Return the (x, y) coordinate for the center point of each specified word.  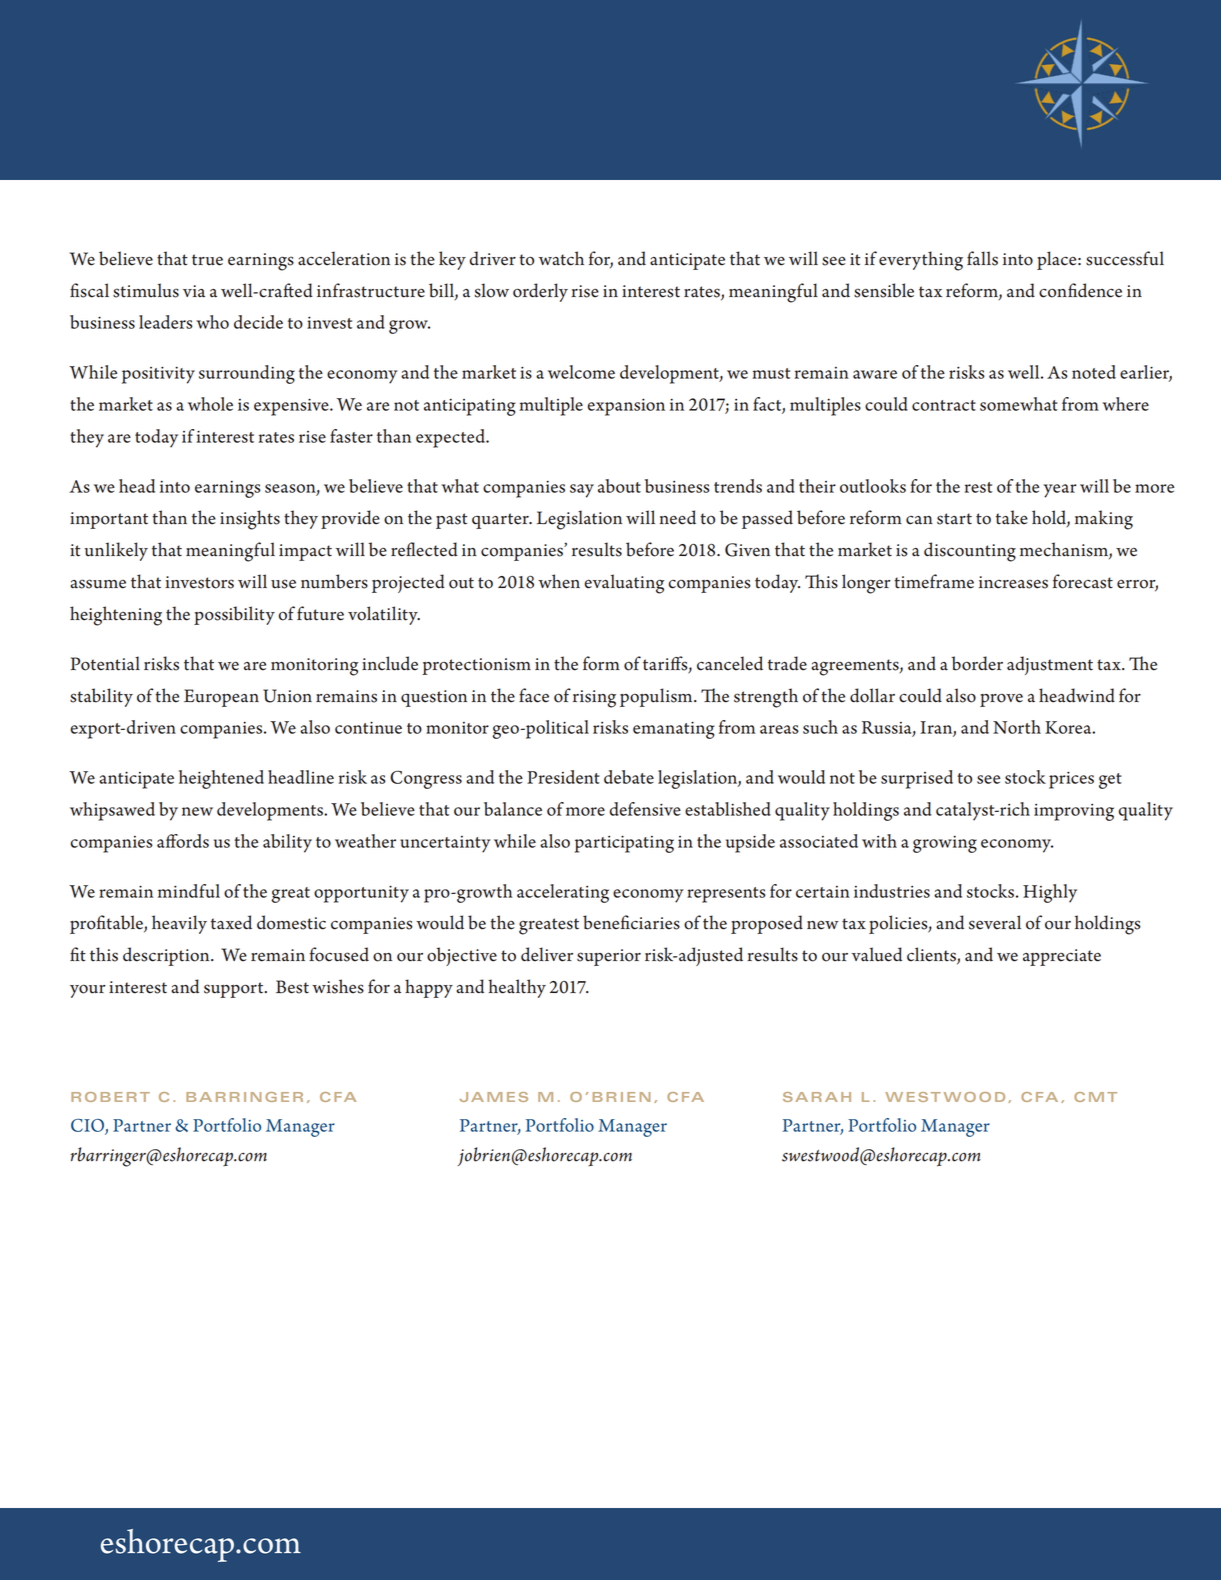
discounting (970, 552)
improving (1074, 812)
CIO (88, 1126)
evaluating (624, 584)
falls (982, 258)
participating (624, 844)
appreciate (1062, 957)
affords (183, 841)
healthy (517, 988)
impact (305, 552)
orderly (540, 292)
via (194, 291)
